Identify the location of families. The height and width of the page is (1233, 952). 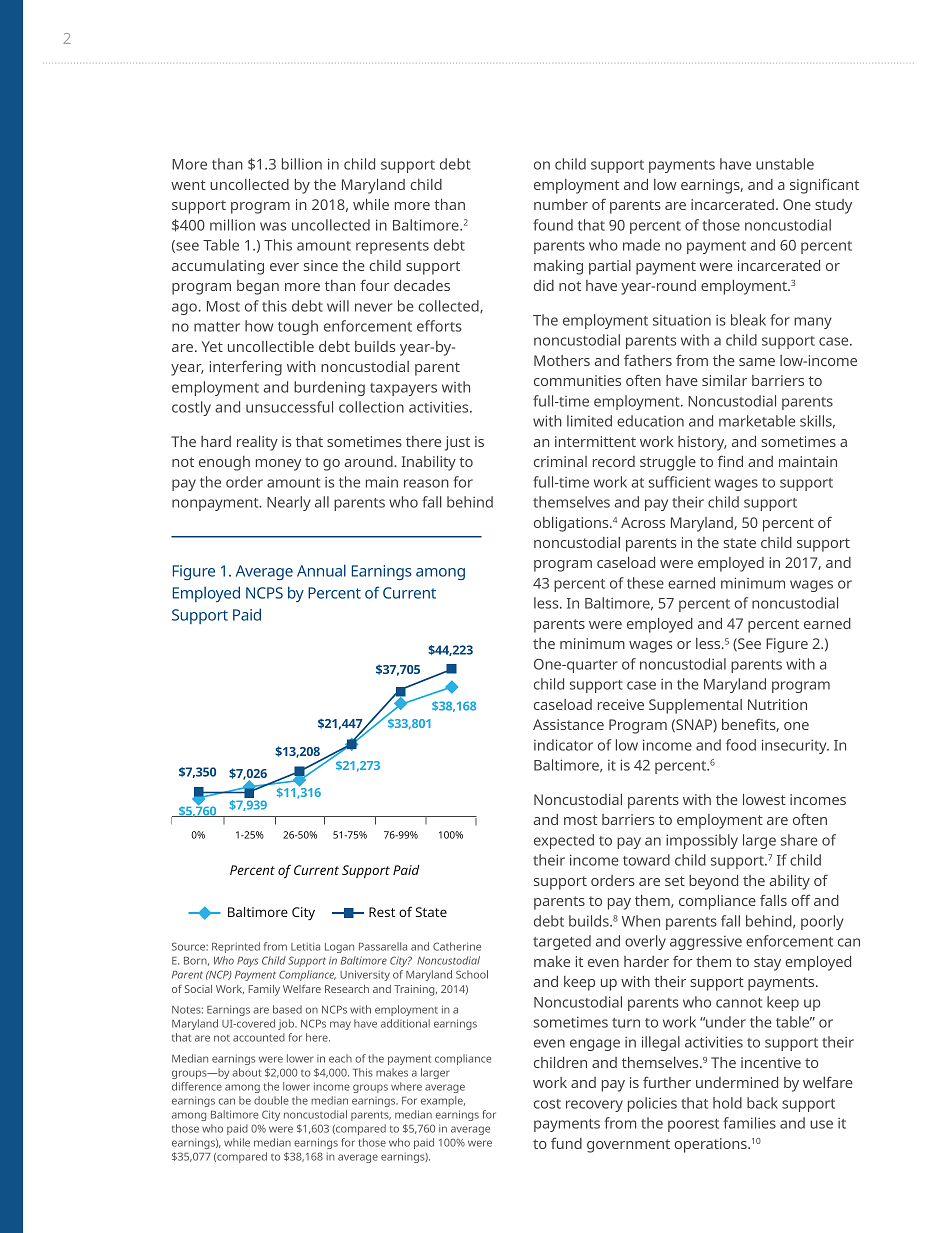
(749, 1123).
